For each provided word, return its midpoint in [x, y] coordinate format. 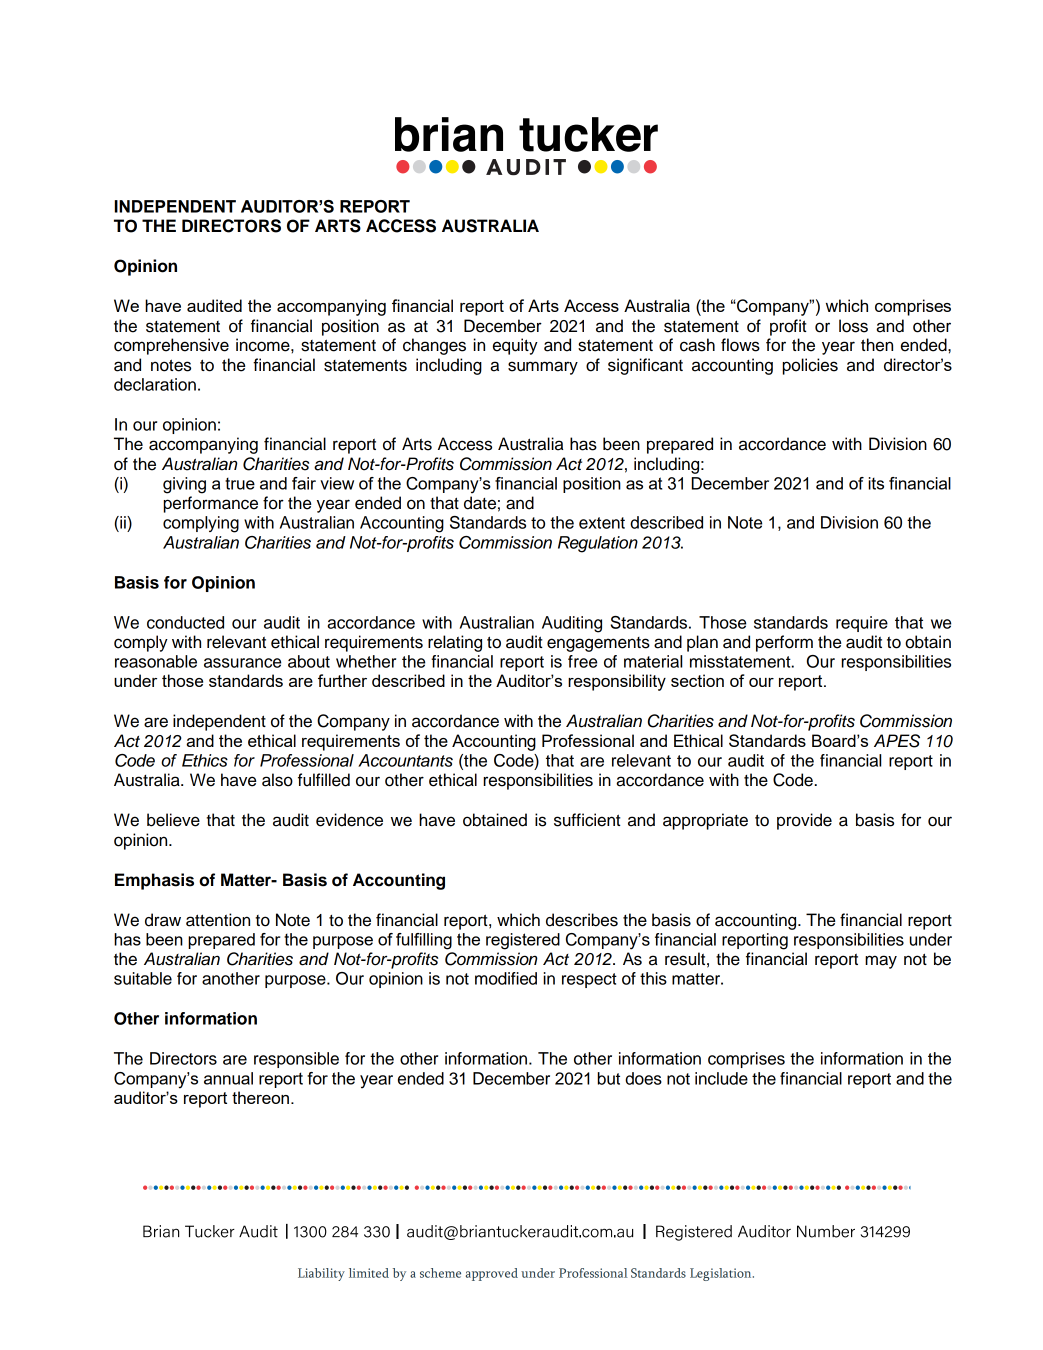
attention [218, 920]
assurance [242, 663]
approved [492, 1274]
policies [810, 366]
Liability [321, 1274]
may [881, 962]
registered [523, 941]
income [264, 345]
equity [515, 346]
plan [702, 643]
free [582, 661]
